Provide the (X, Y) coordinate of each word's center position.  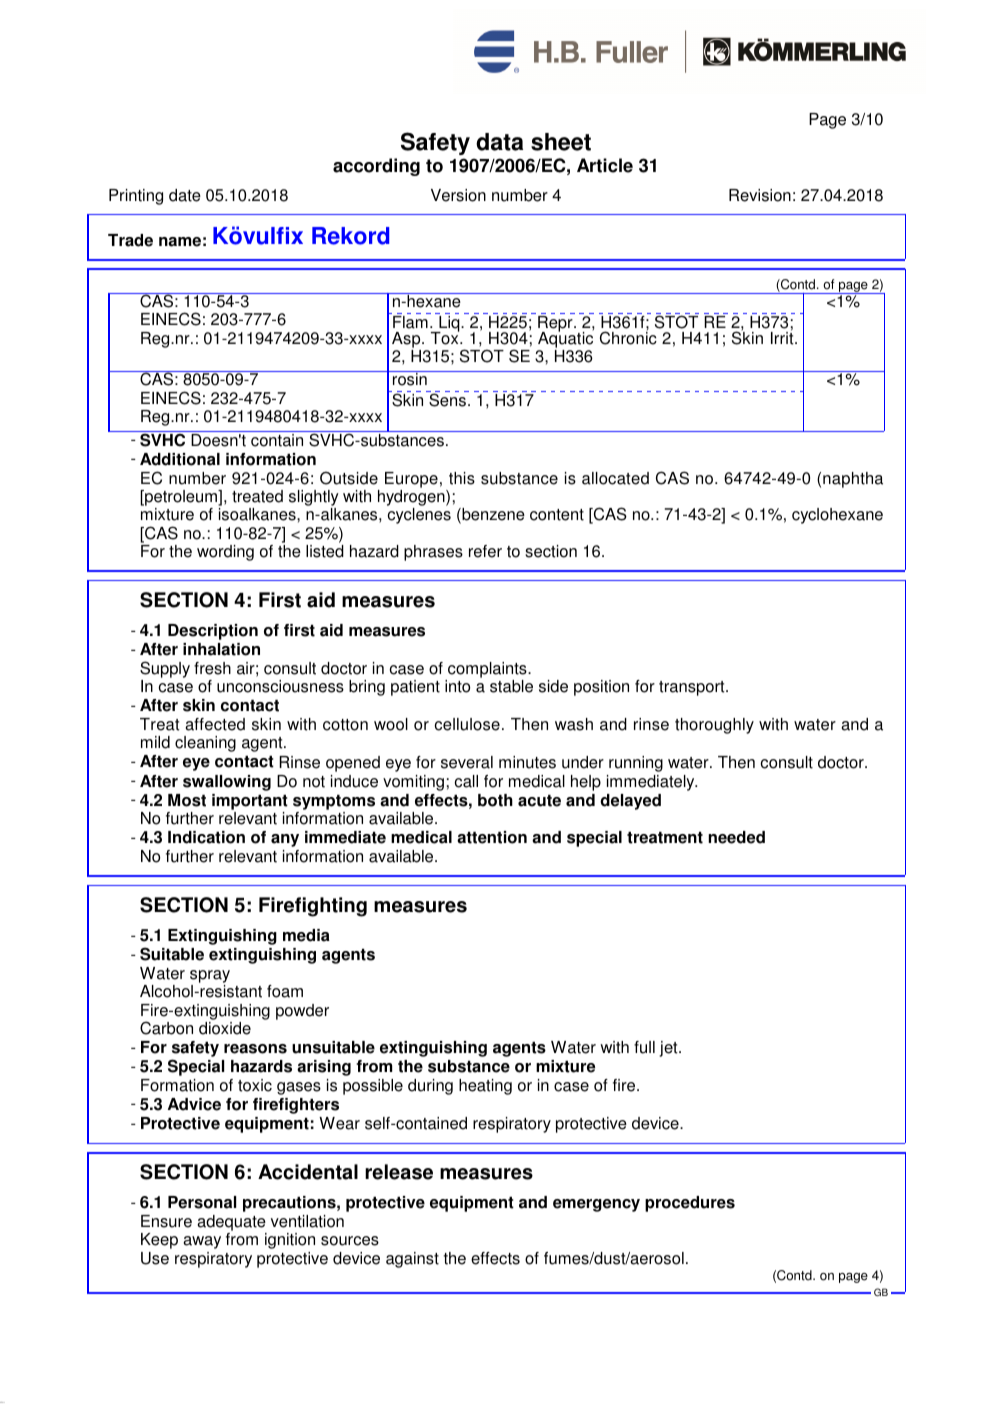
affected (215, 724)
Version (458, 195)
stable (511, 686)
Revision (760, 195)
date (185, 195)
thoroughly (714, 726)
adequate (232, 1224)
